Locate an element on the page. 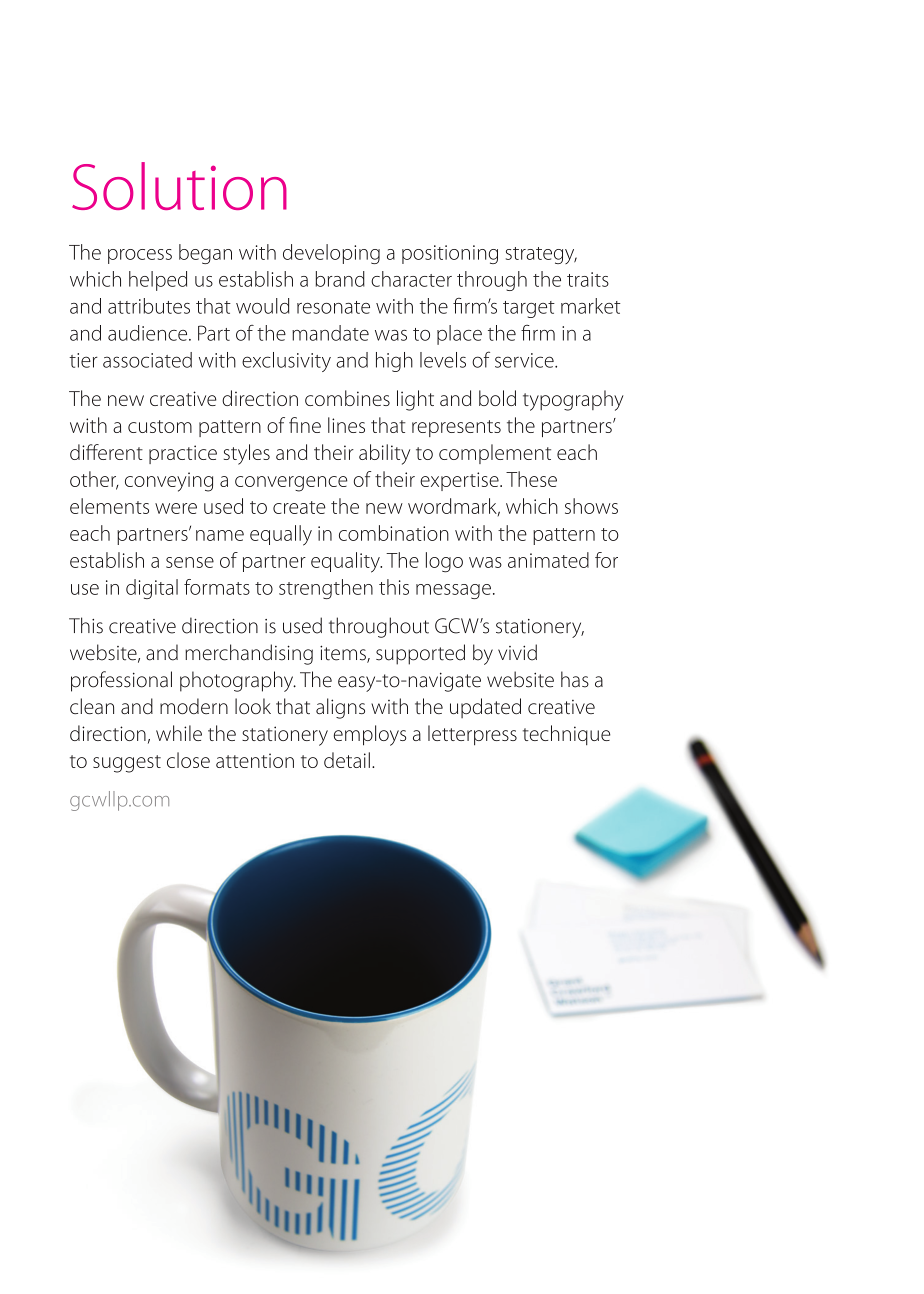 This image has width=924, height=1294. conveying is located at coordinates (169, 482).
